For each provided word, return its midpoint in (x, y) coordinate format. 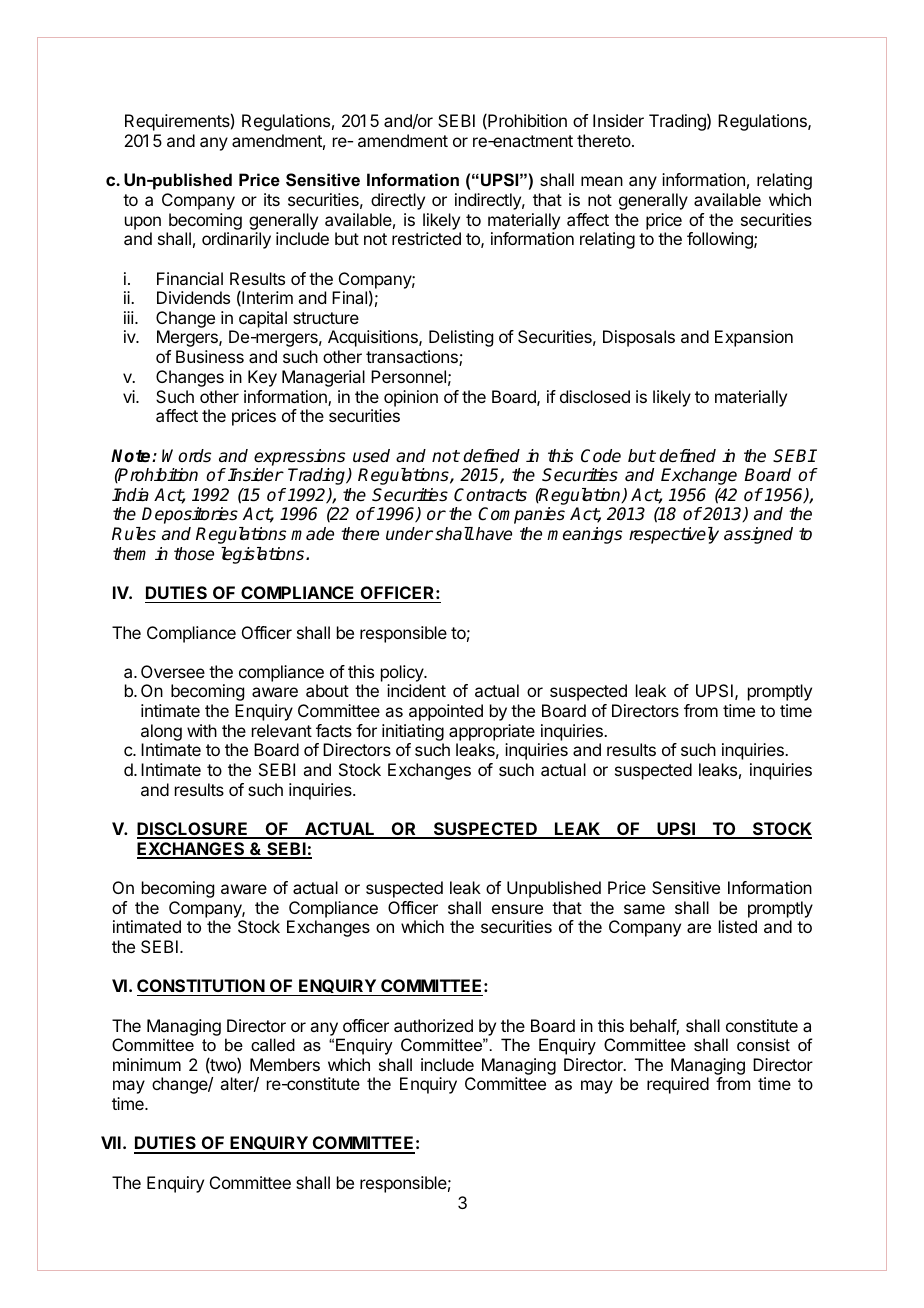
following (721, 240)
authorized (433, 1025)
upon (143, 223)
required (678, 1085)
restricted (426, 238)
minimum (147, 1064)
